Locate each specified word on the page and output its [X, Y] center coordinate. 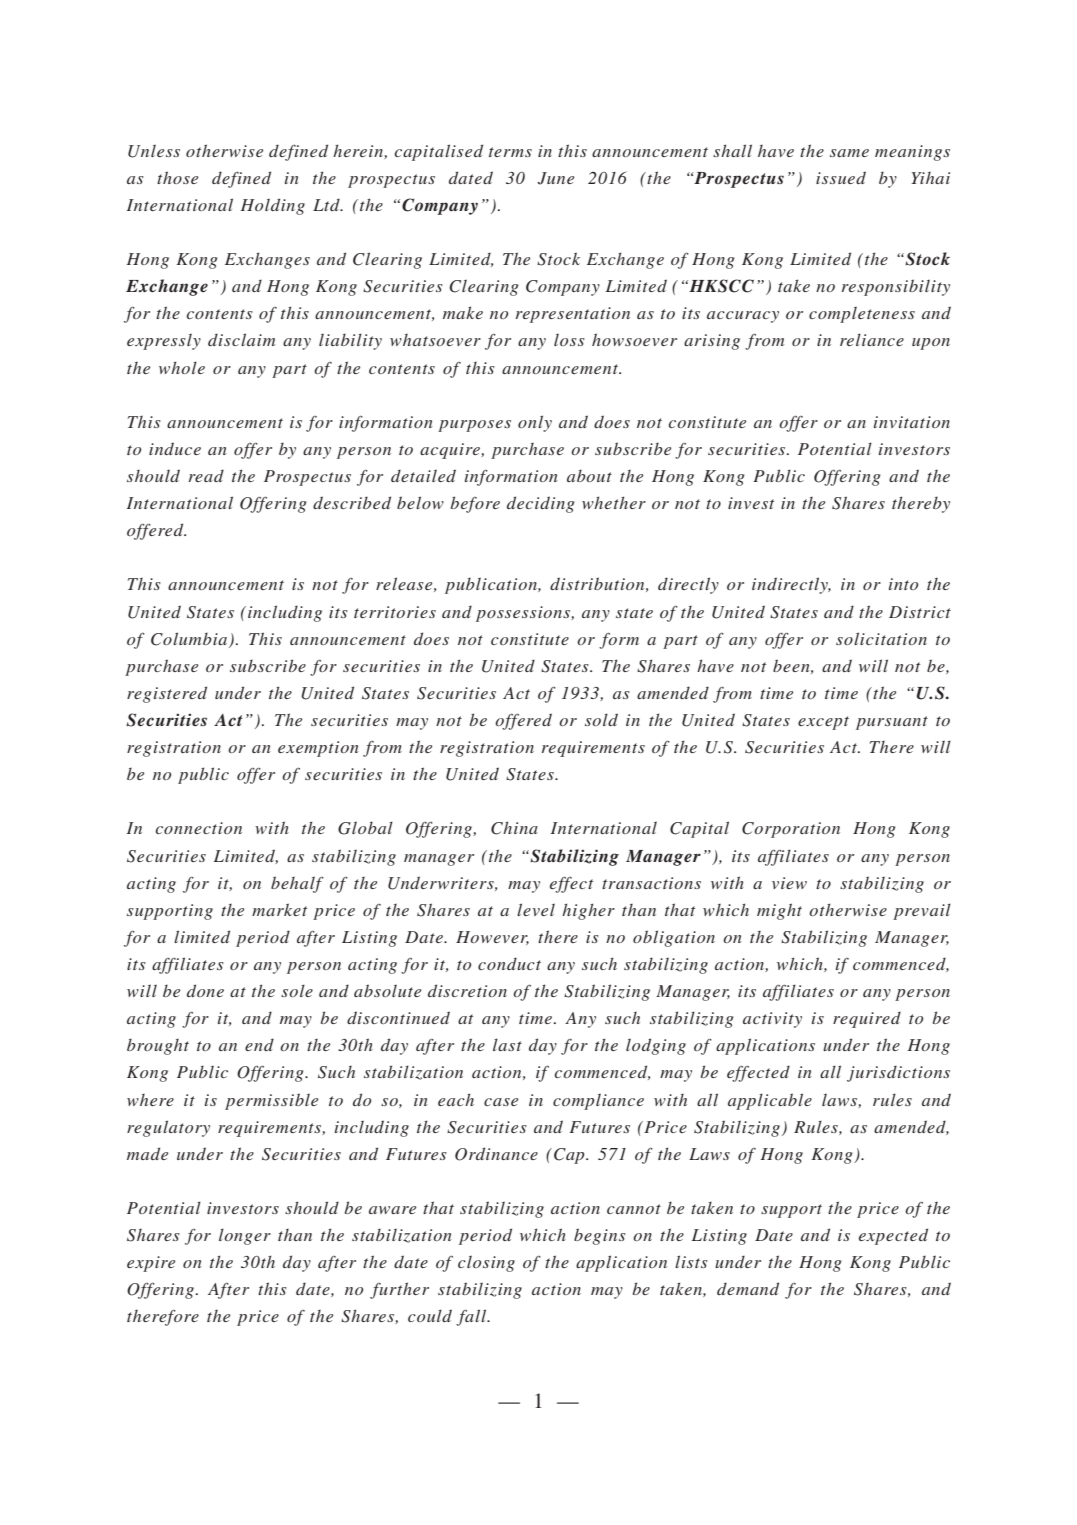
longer [245, 1236]
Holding [273, 206]
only [535, 423]
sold [601, 719]
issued [841, 177]
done [205, 990]
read [206, 475]
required [867, 1019]
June [556, 178]
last [507, 1044]
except [823, 723]
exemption [318, 749]
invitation [912, 422]
